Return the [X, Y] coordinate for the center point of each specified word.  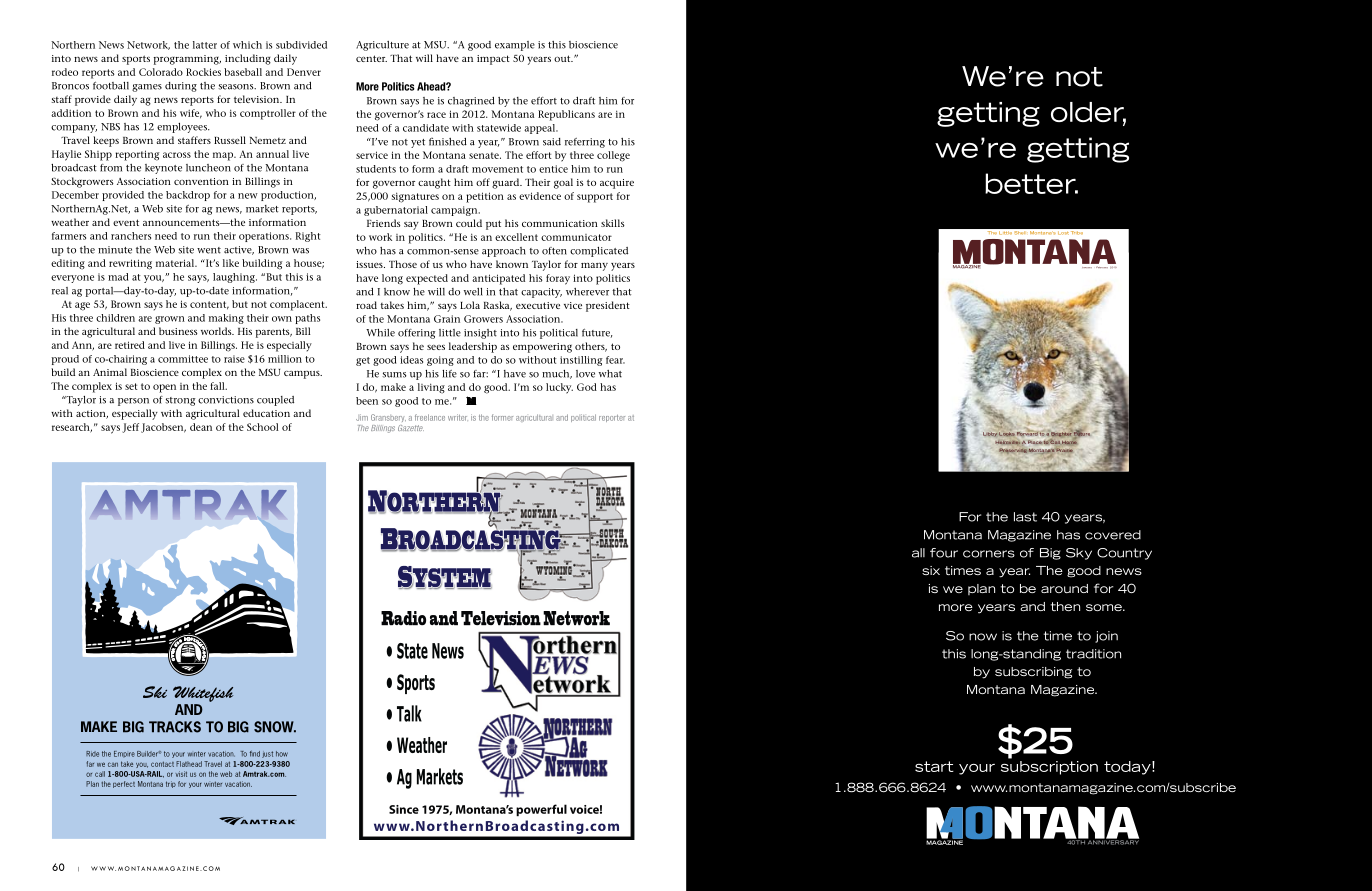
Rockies [203, 72]
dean [201, 427]
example [515, 46]
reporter [612, 418]
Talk [409, 713]
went [209, 250]
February [1102, 267]
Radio [403, 618]
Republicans [566, 115]
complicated [599, 252]
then [1065, 606]
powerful [541, 810]
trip [171, 784]
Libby [990, 434]
